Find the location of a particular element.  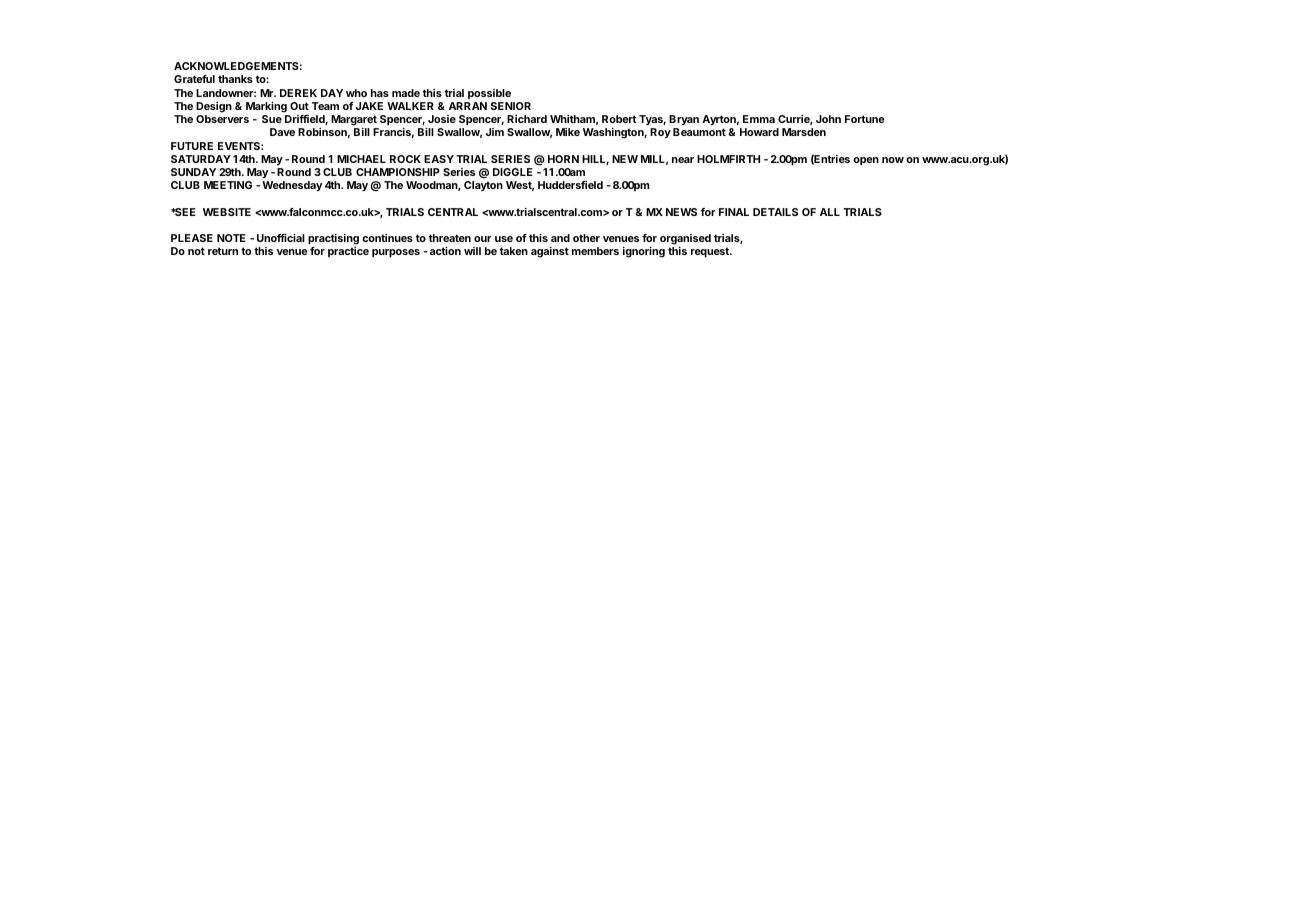

Dave is located at coordinates (282, 132).
